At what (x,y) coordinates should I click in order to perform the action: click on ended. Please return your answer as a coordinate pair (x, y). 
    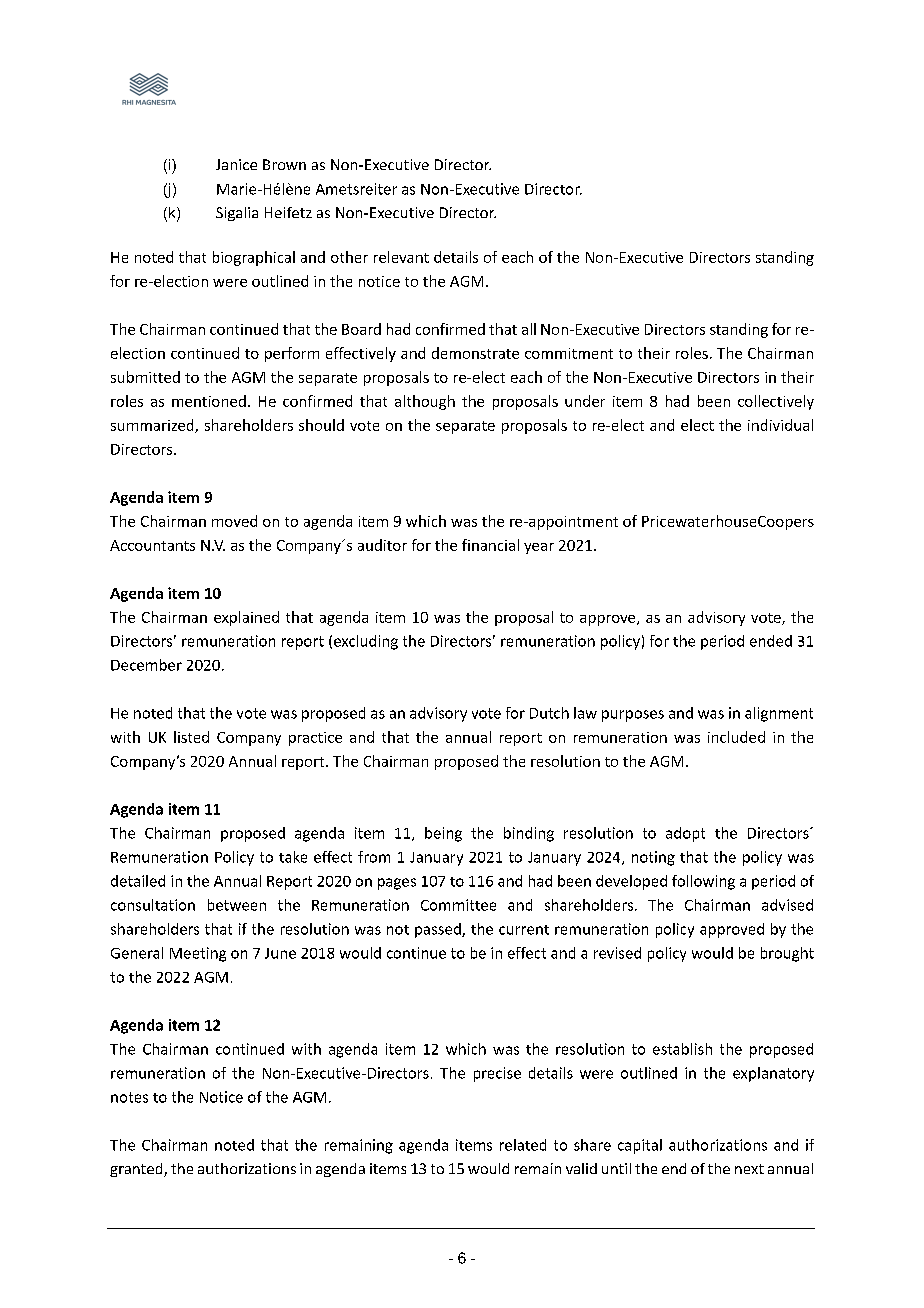
    Looking at the image, I should click on (771, 641).
